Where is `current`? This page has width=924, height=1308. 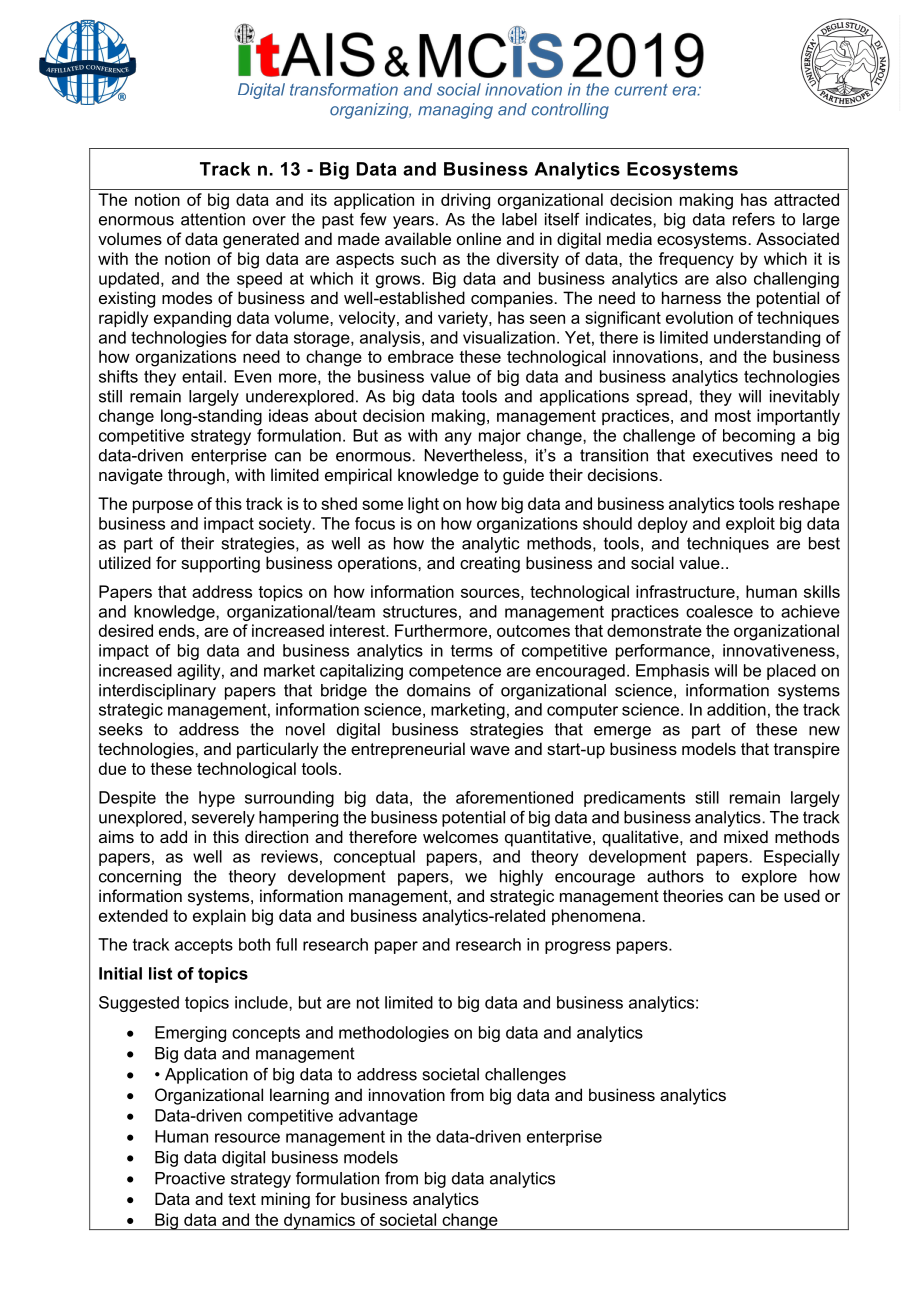
current is located at coordinates (641, 90).
